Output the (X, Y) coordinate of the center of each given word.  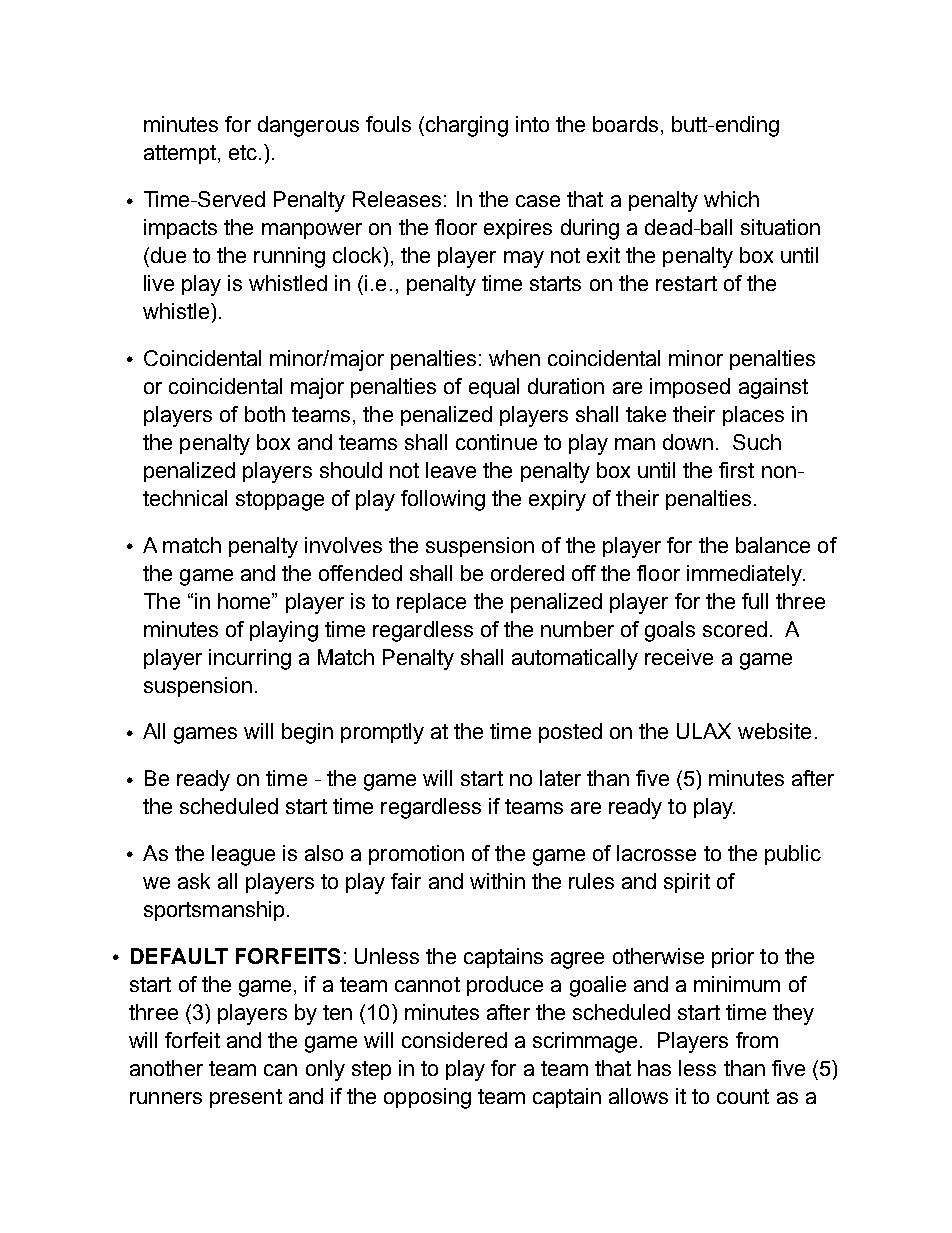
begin (307, 733)
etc (243, 152)
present (246, 1098)
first (736, 470)
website (774, 731)
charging (467, 126)
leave (451, 470)
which (731, 199)
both (265, 414)
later (560, 778)
